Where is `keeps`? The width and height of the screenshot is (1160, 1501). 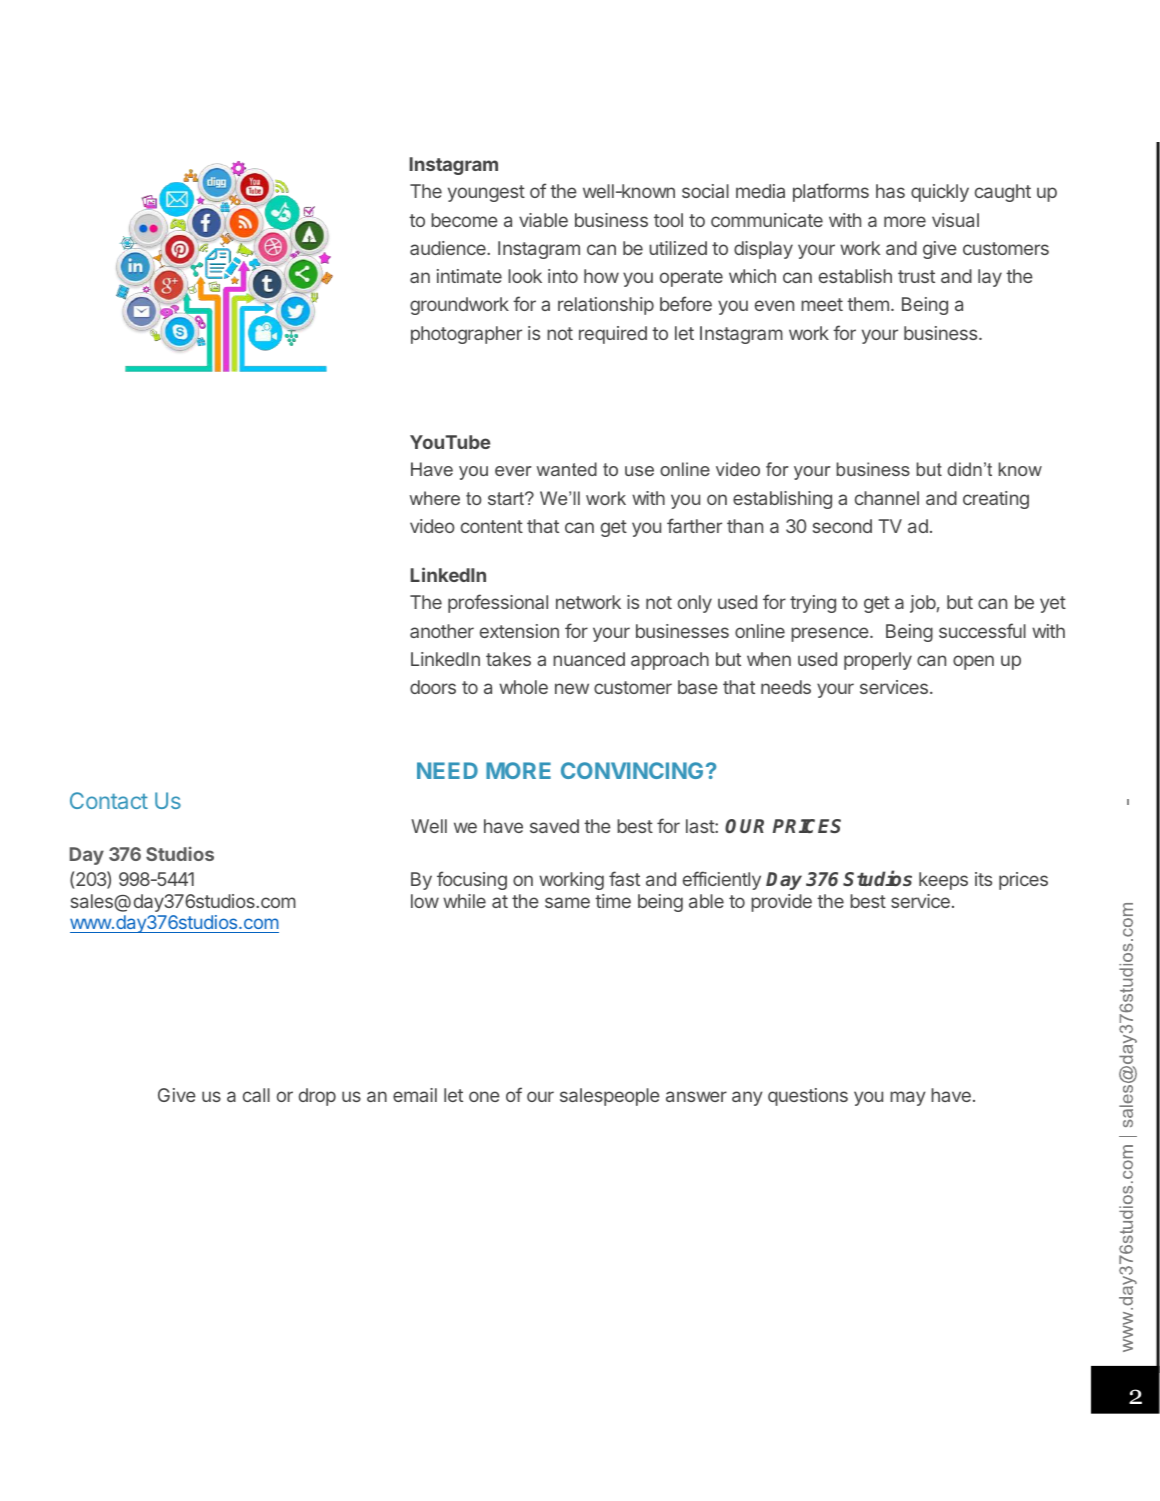 keeps is located at coordinates (943, 881).
